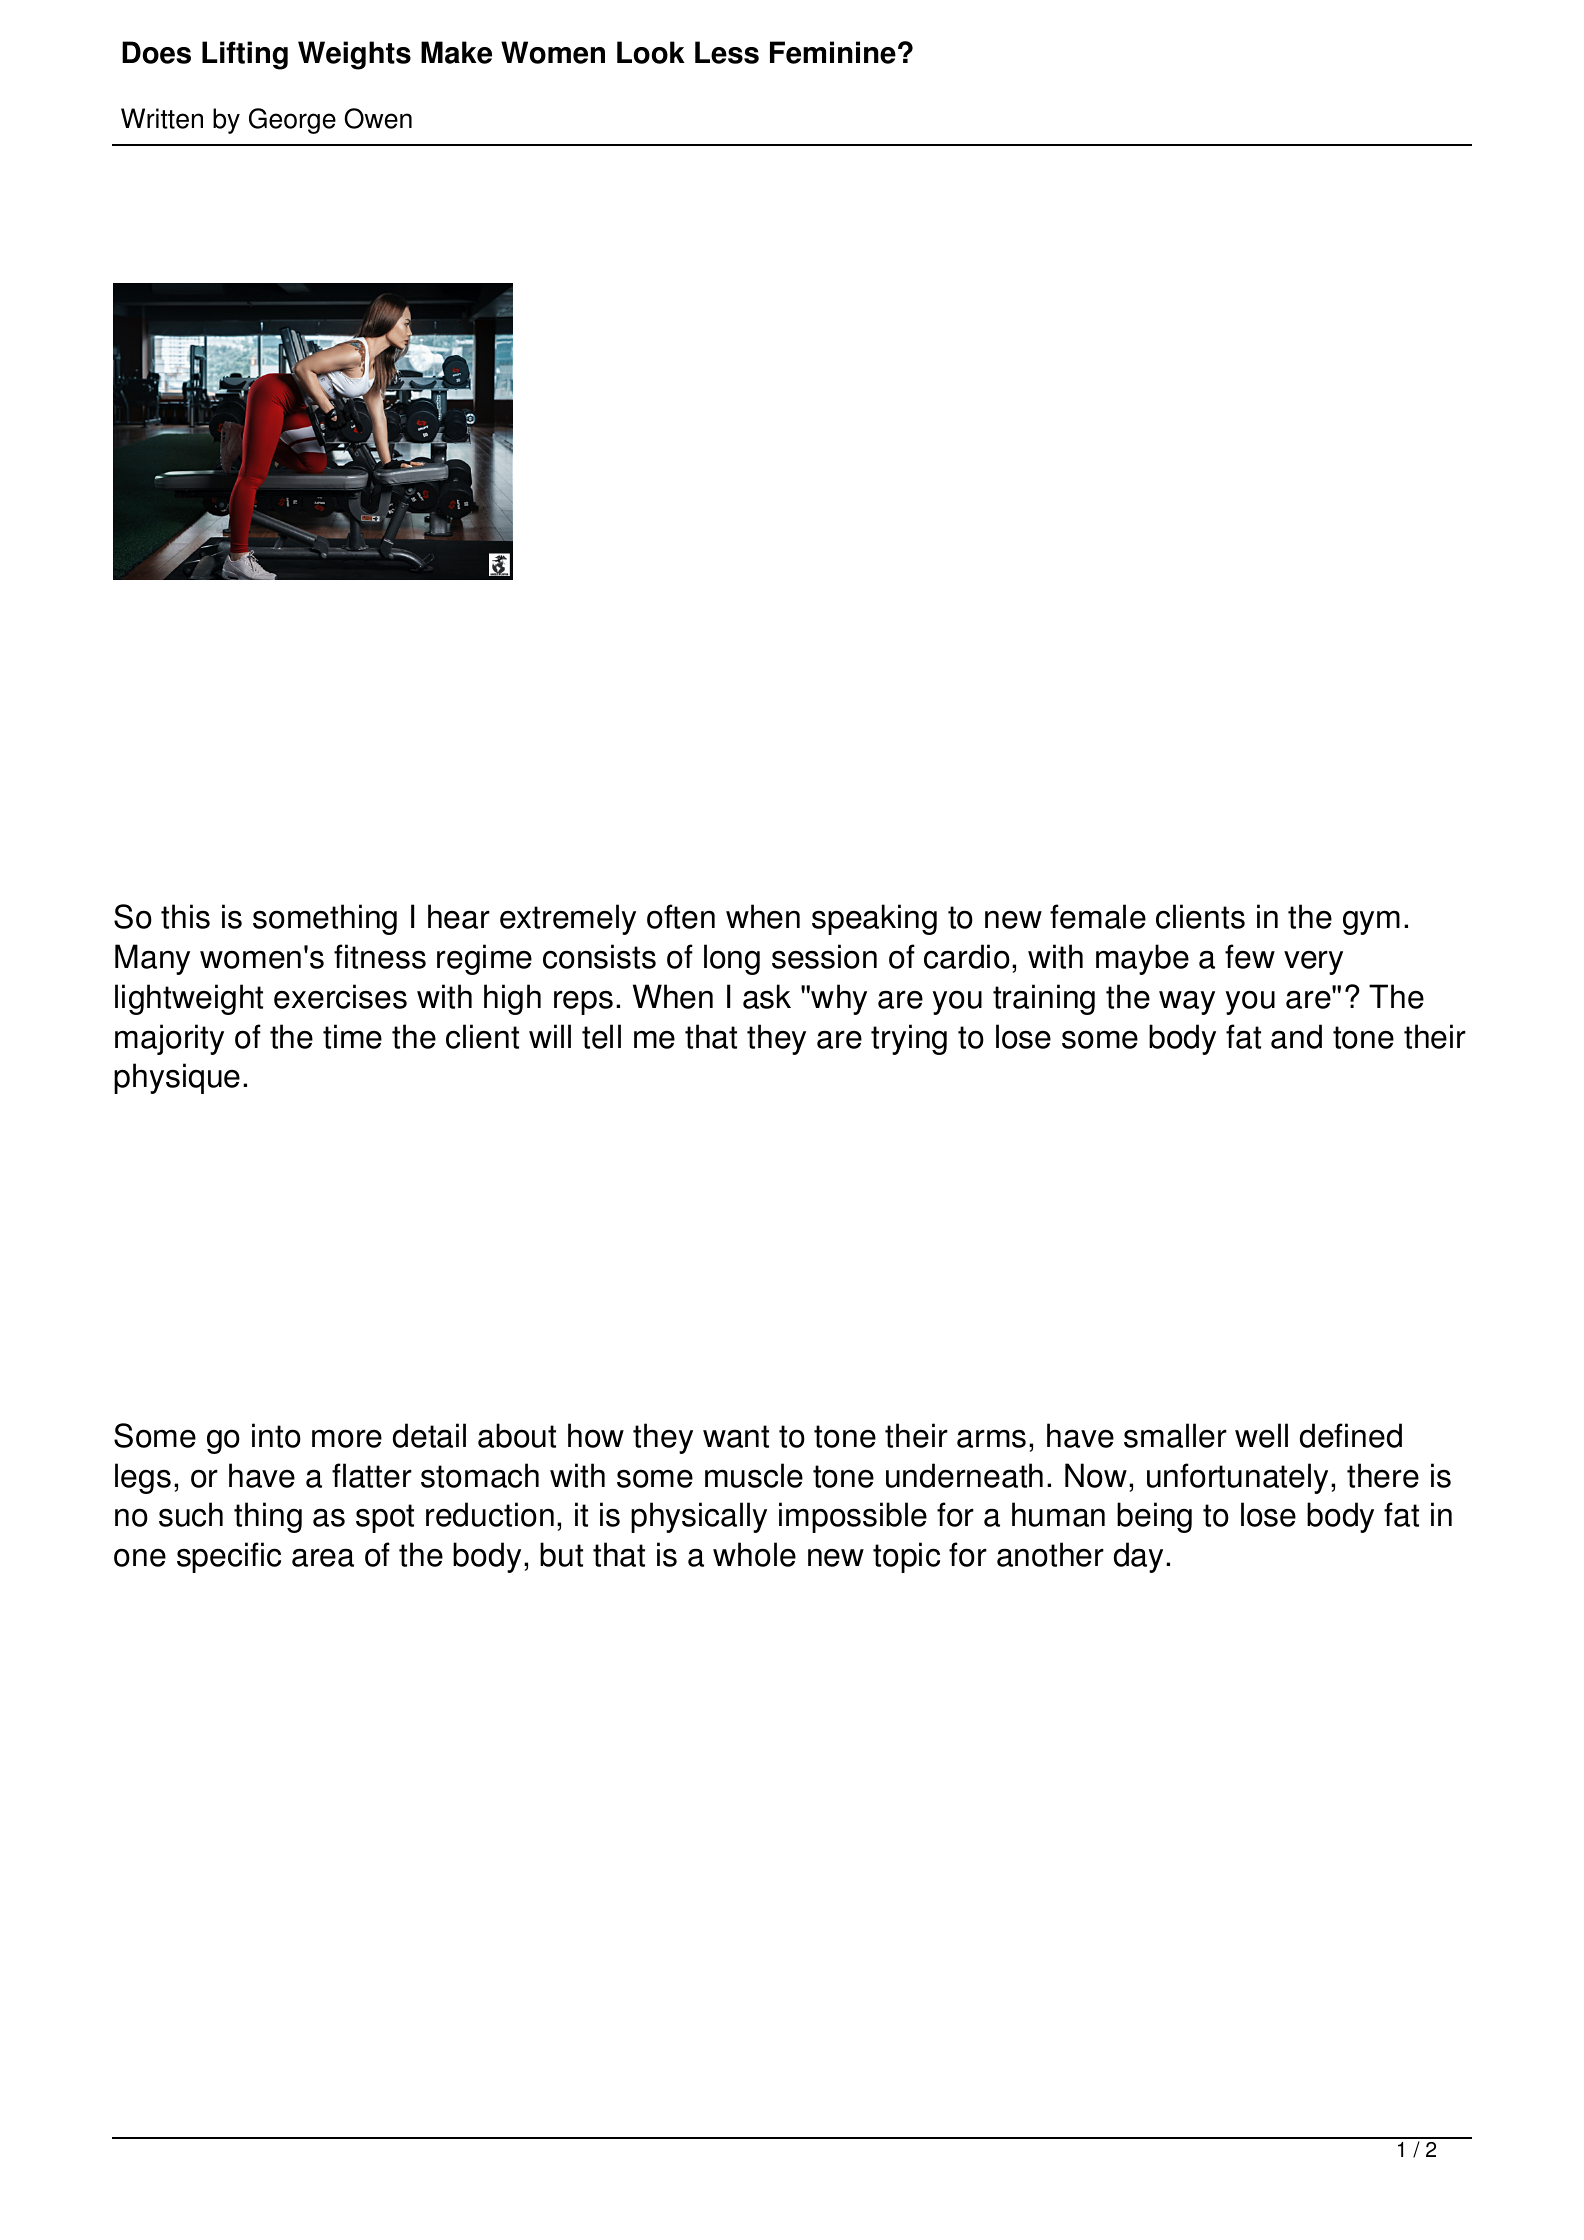 This screenshot has width=1584, height=2240. What do you see at coordinates (767, 996) in the screenshot?
I see `ask` at bounding box center [767, 996].
